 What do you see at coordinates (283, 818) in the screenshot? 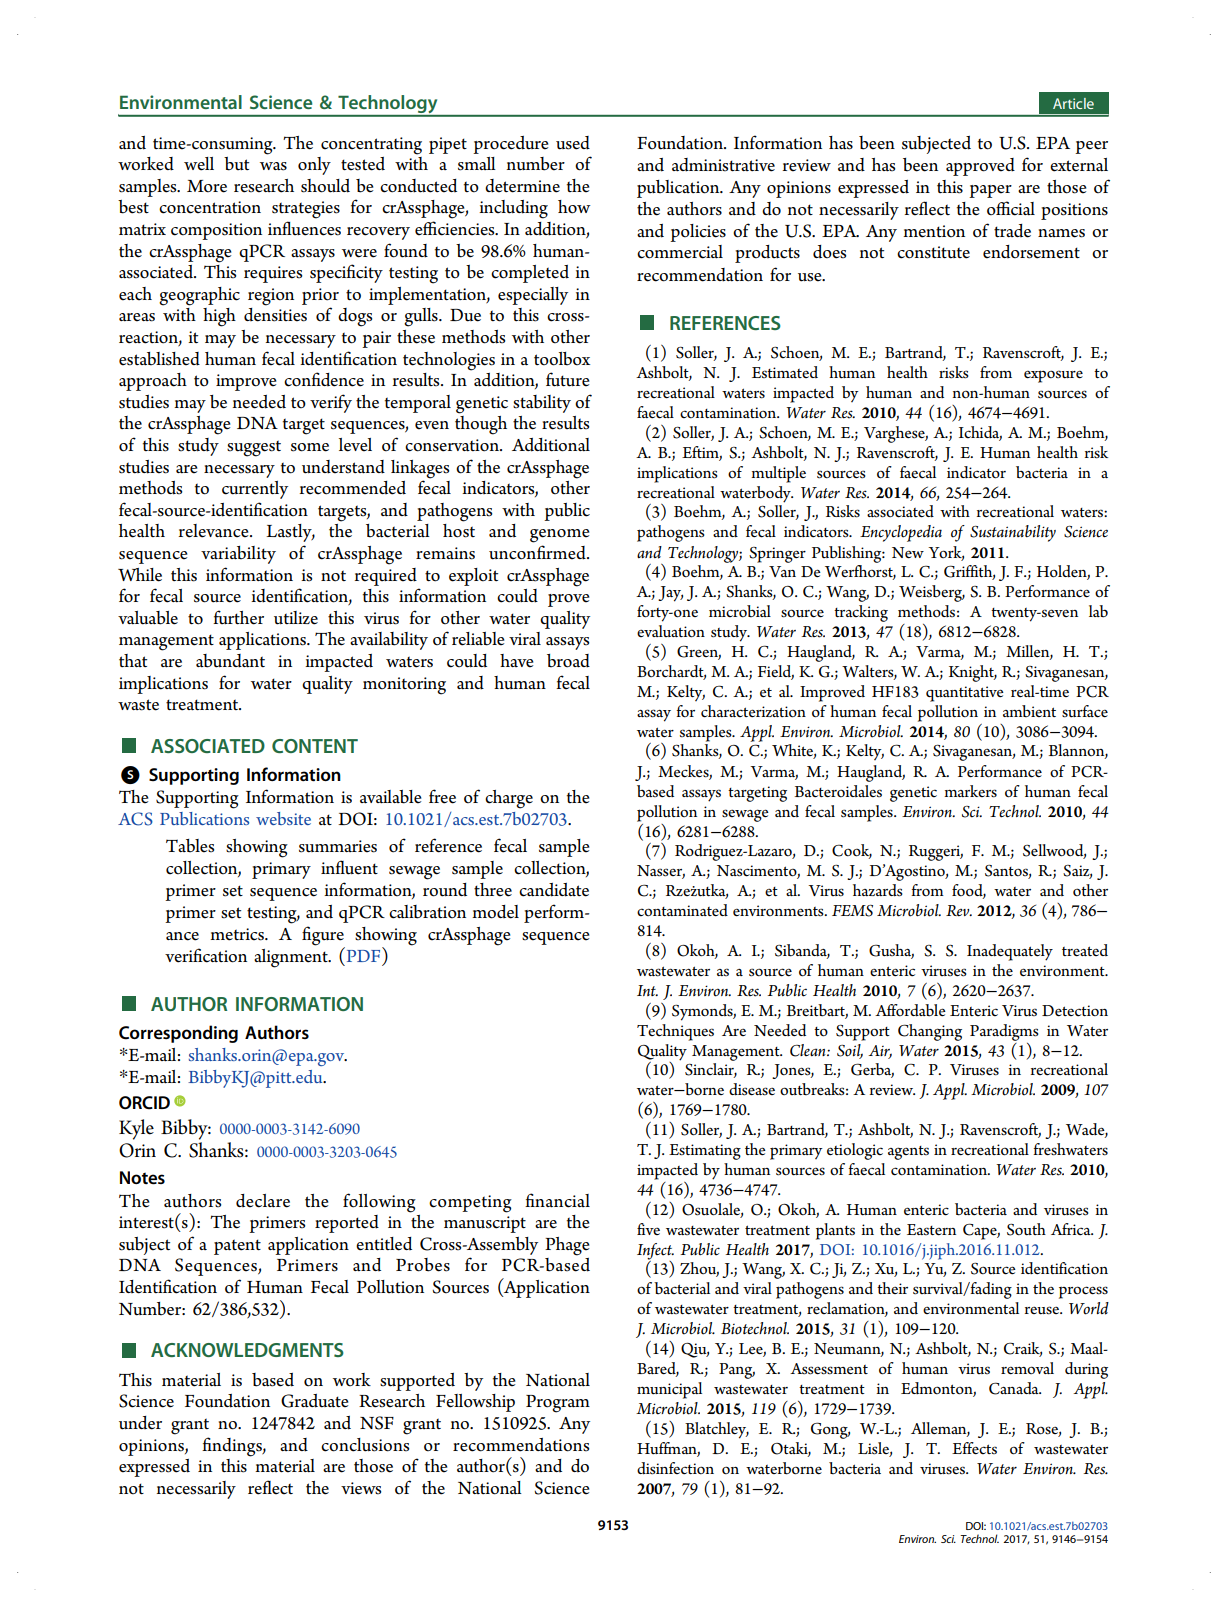
I see `website` at bounding box center [283, 818].
